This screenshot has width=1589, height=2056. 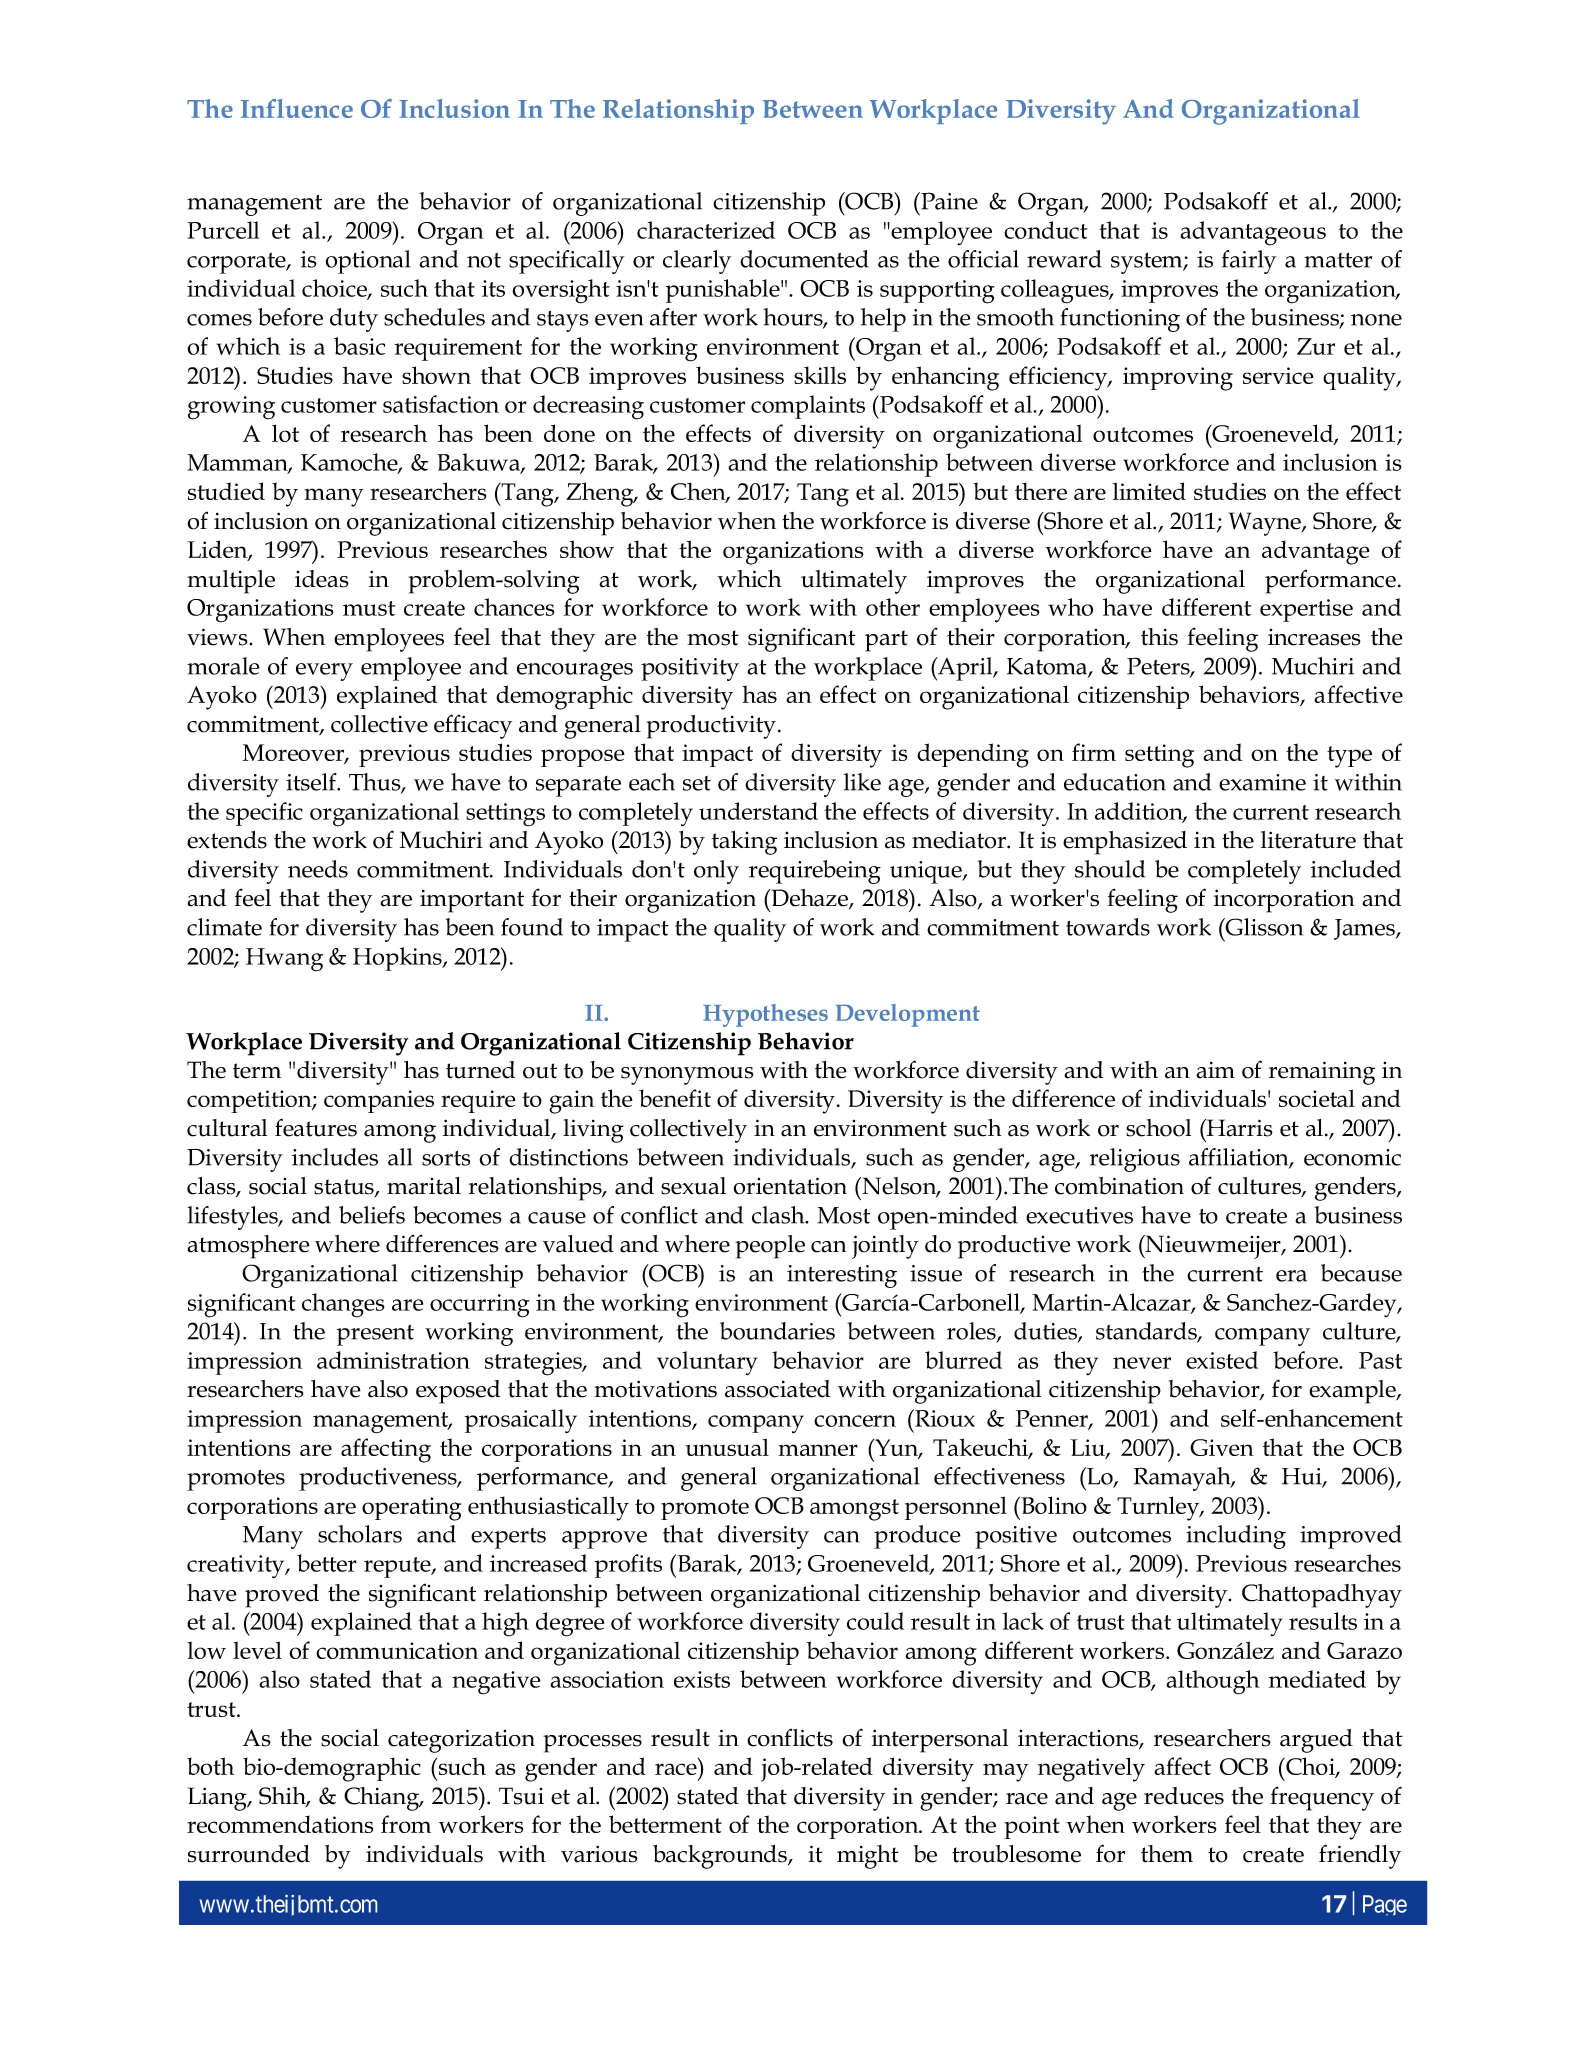 I want to click on fairly, so click(x=1249, y=262).
